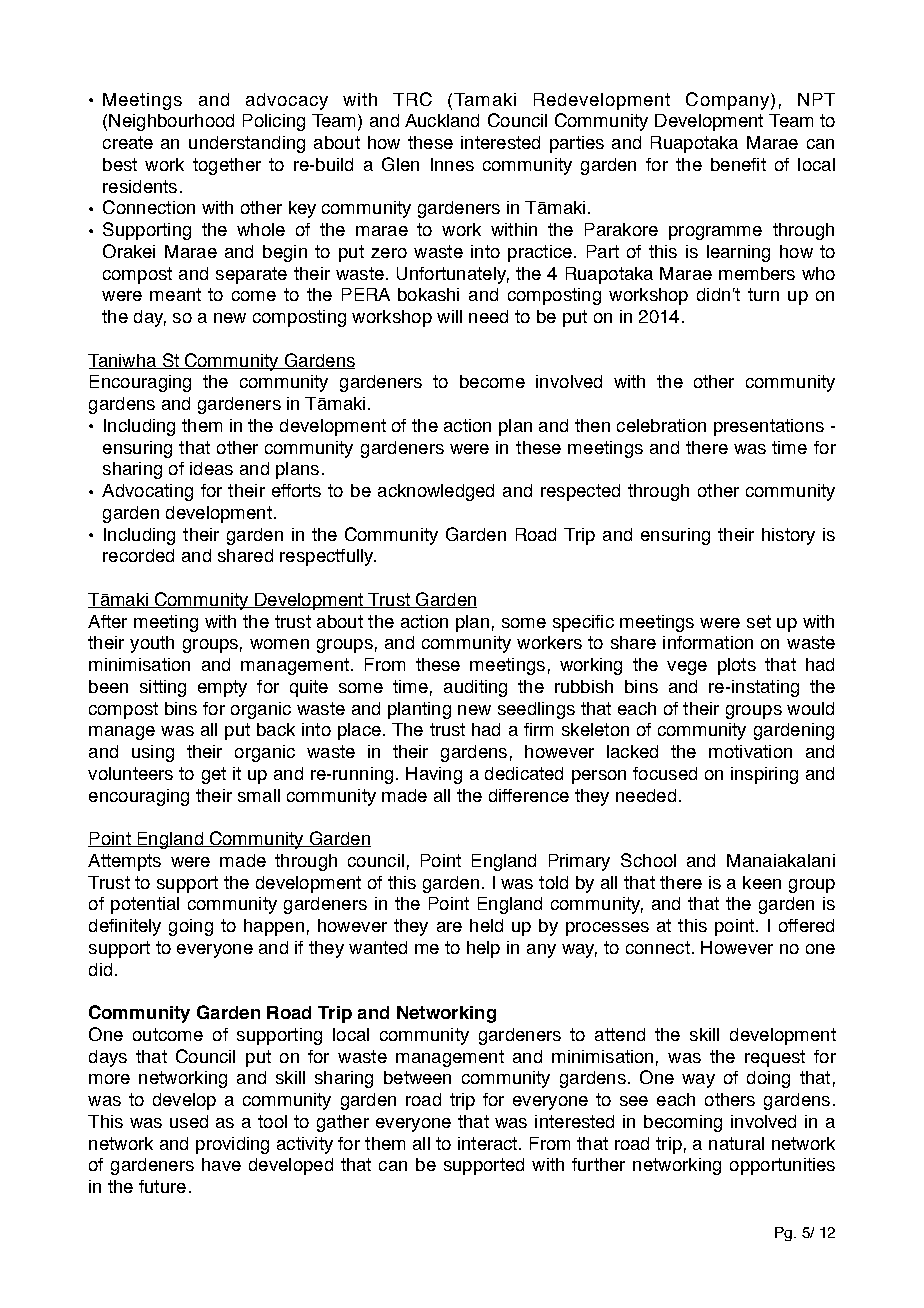 The height and width of the screenshot is (1308, 924). Describe the element at coordinates (221, 1164) in the screenshot. I see `have` at that location.
